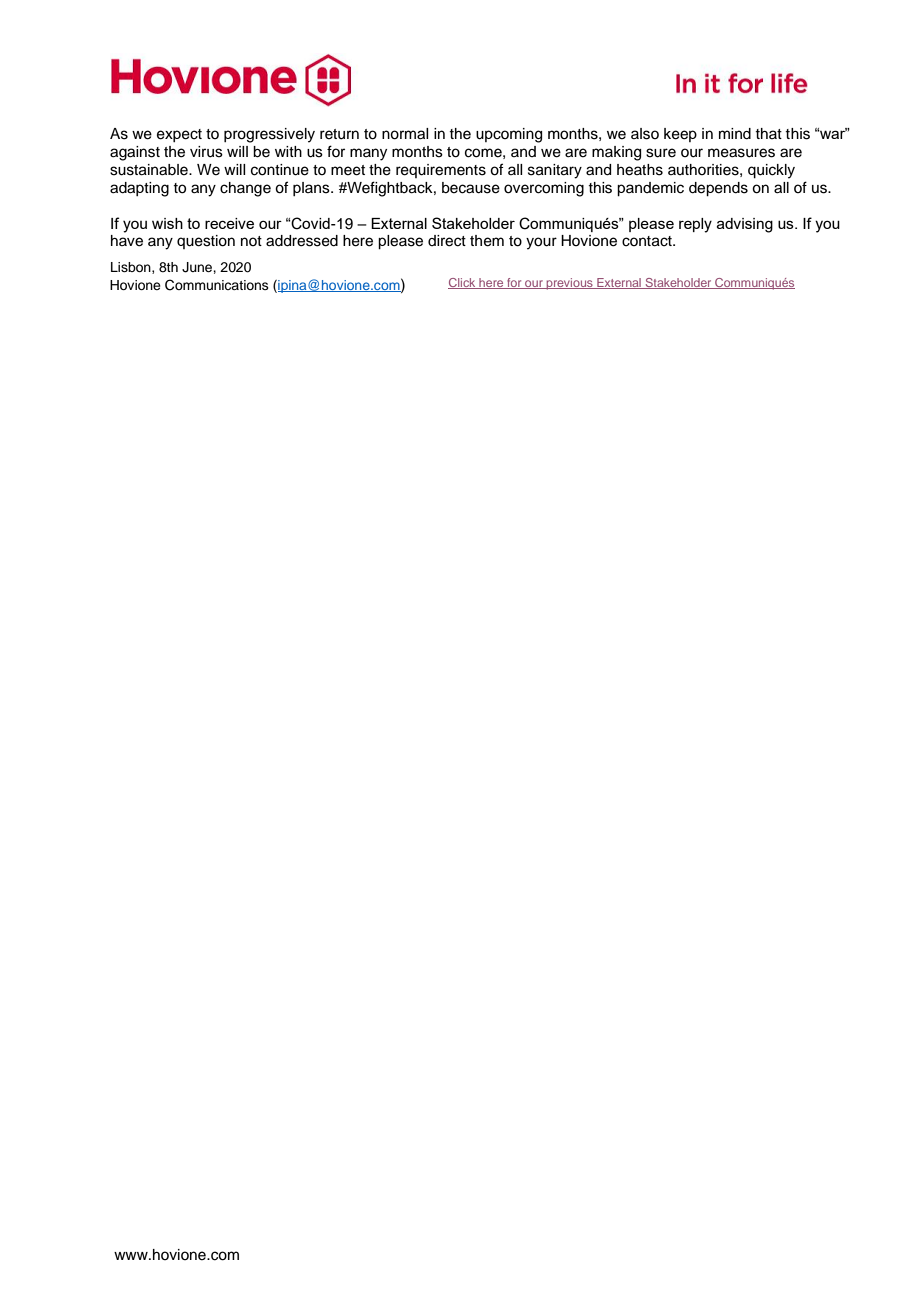 The height and width of the screenshot is (1308, 924). What do you see at coordinates (569, 284) in the screenshot?
I see `previous` at bounding box center [569, 284].
